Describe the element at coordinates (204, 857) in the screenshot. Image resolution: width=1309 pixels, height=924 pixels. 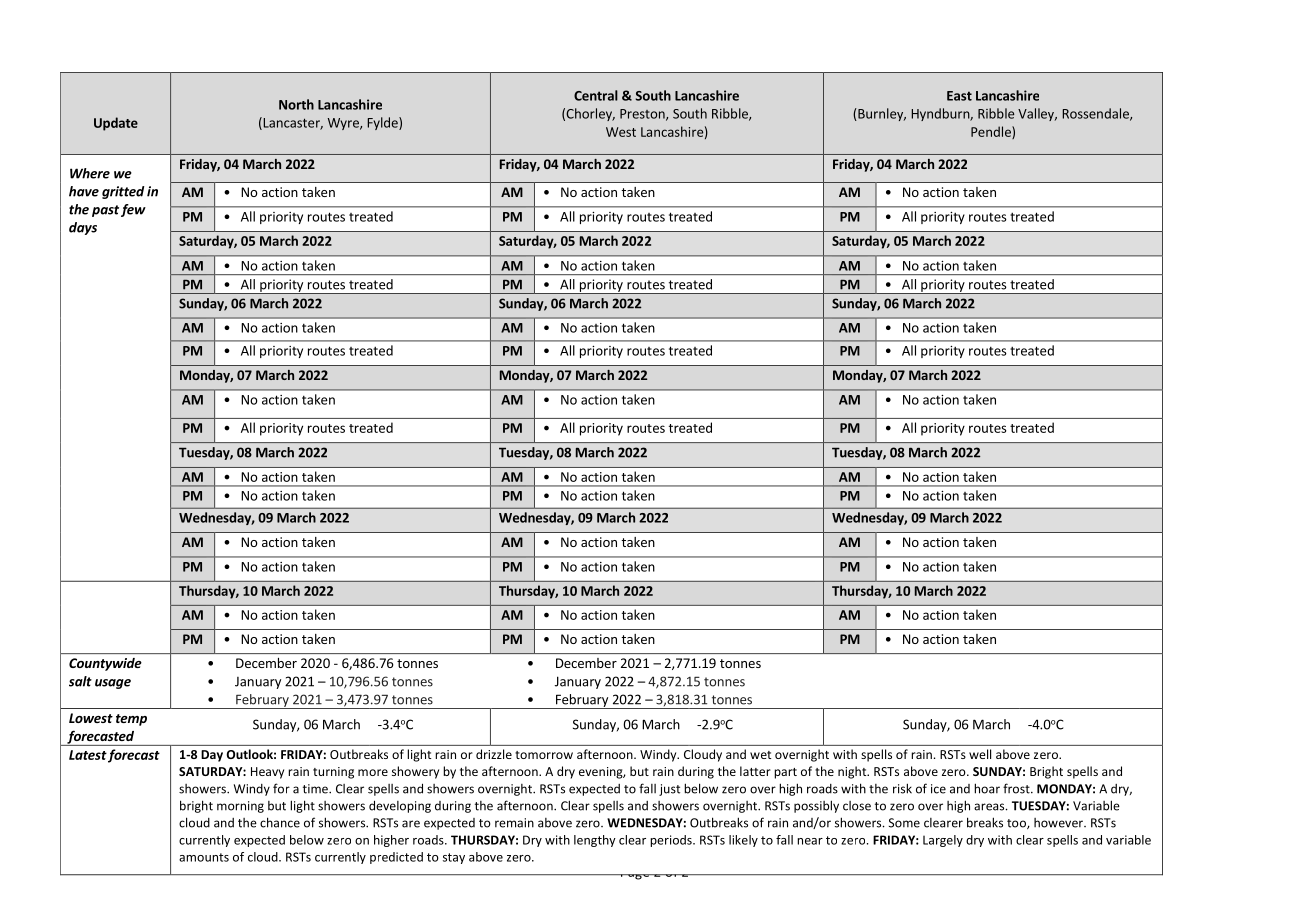
I see `amounts` at that location.
